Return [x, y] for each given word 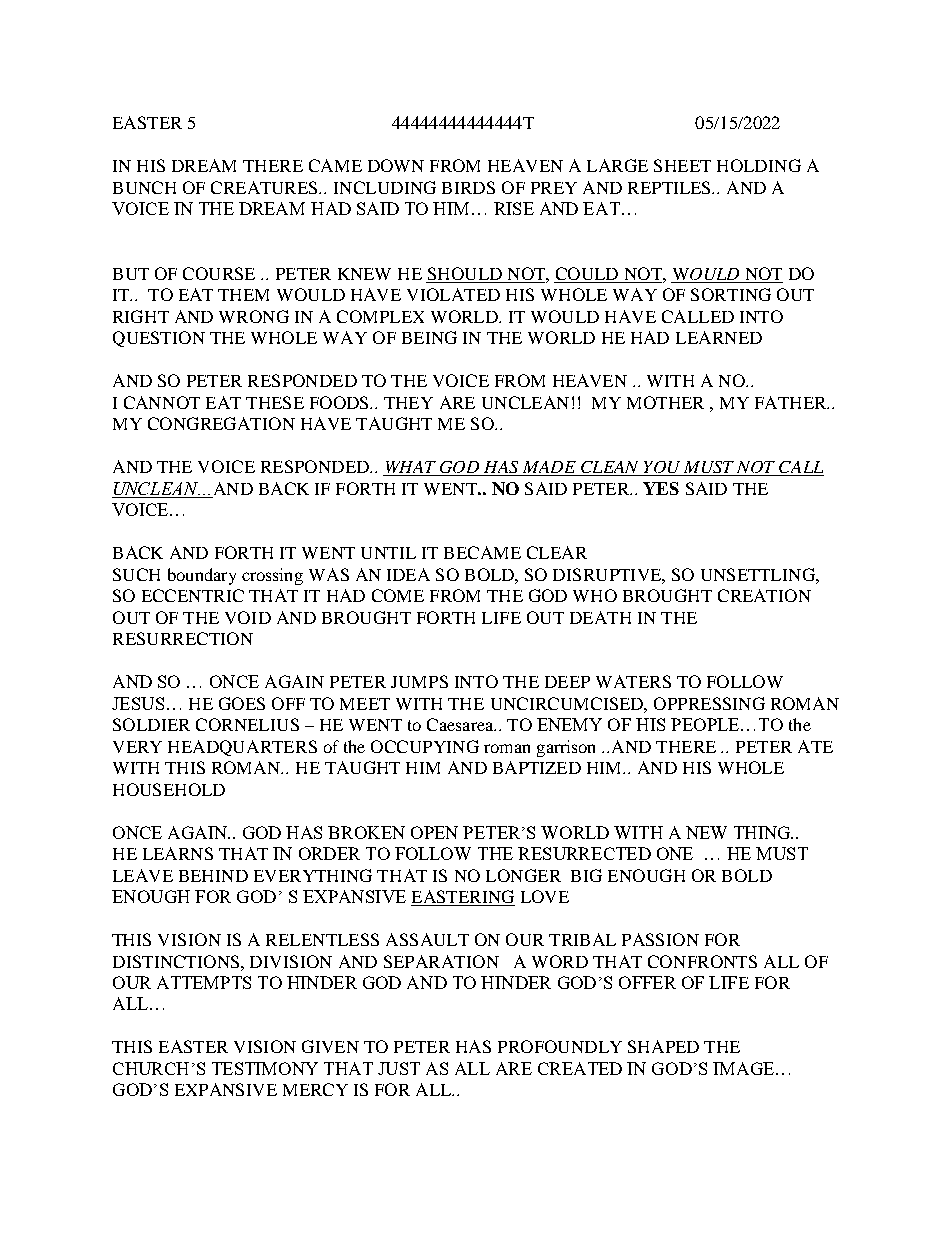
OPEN [434, 832]
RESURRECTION [183, 638]
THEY [408, 403]
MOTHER [665, 402]
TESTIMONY [265, 1068]
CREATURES [266, 187]
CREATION [764, 595]
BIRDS [468, 187]
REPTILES [670, 187]
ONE [675, 853]
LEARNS [178, 853]
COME [398, 595]
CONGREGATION [221, 423]
